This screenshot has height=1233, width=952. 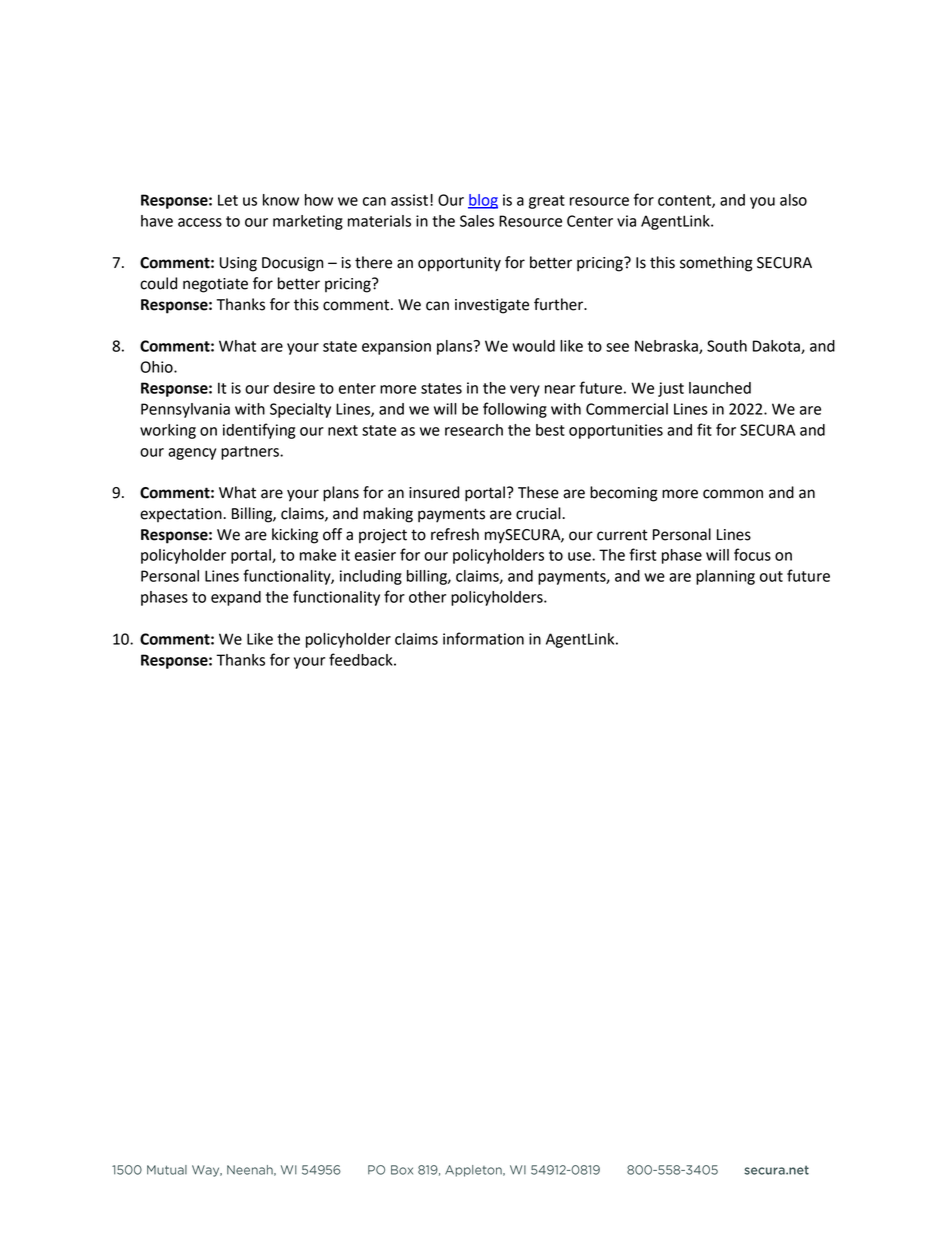 What do you see at coordinates (725, 577) in the screenshot?
I see `planning` at bounding box center [725, 577].
